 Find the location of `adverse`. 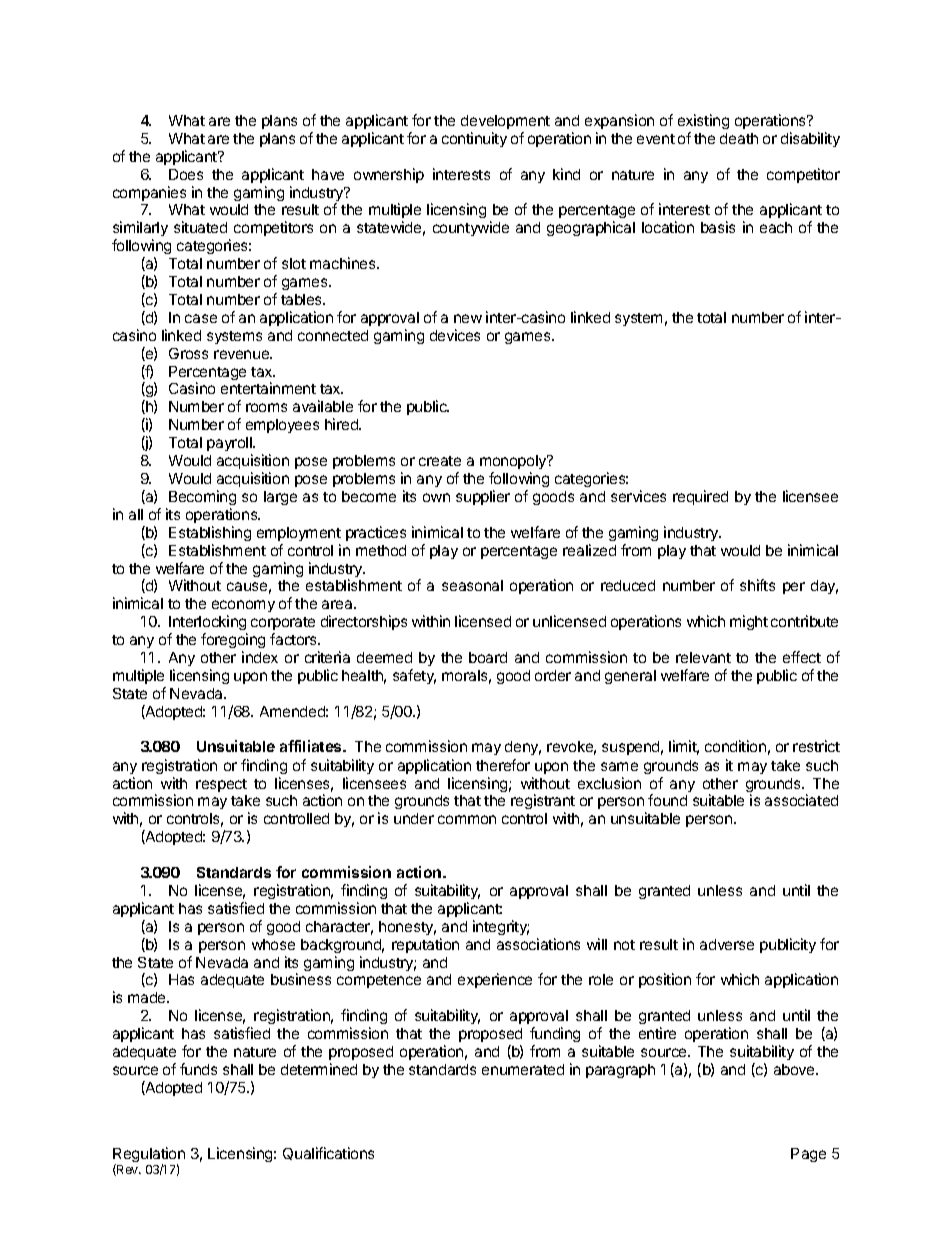

adverse is located at coordinates (727, 944).
